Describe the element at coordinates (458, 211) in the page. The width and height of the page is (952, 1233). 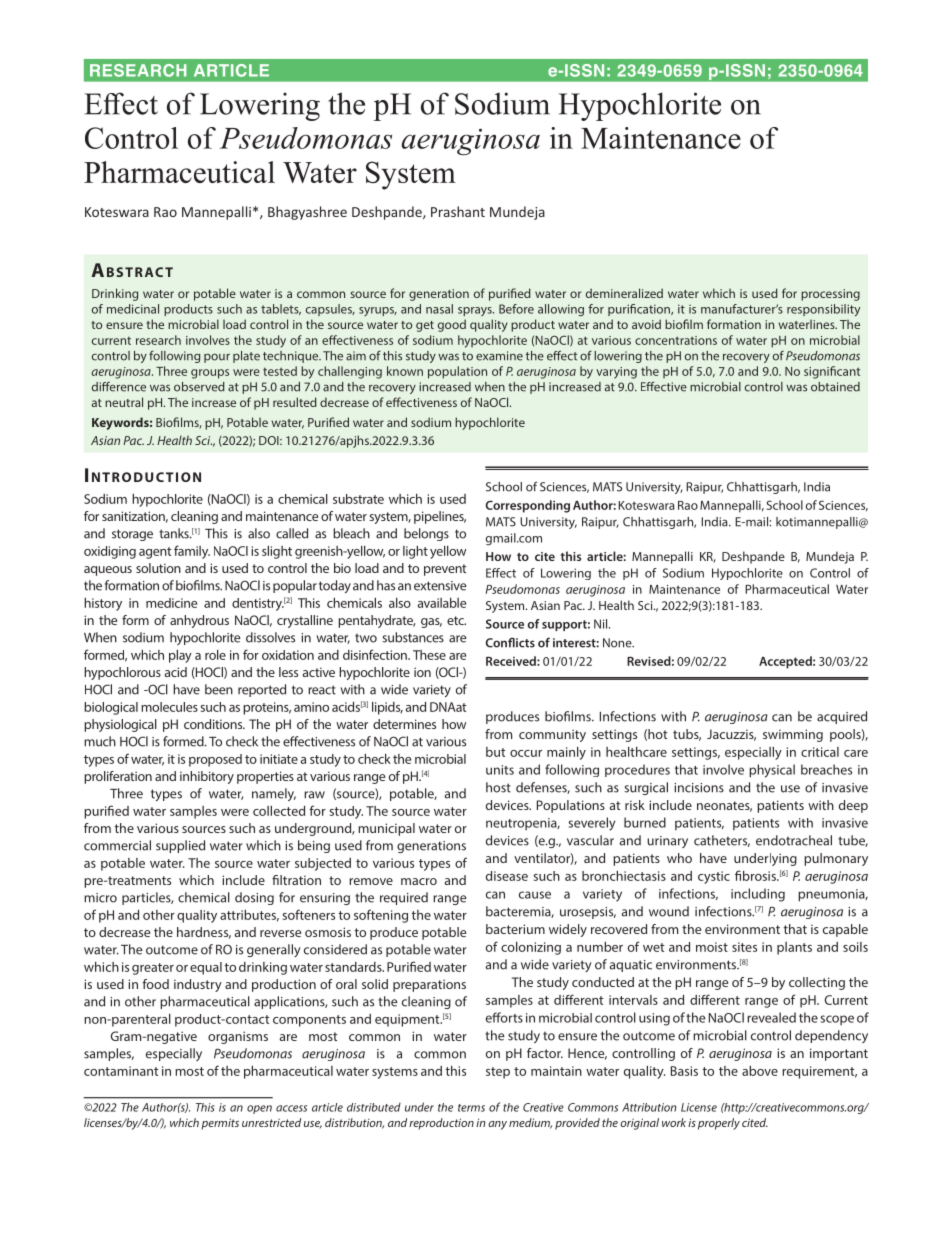
I see `Prashant` at that location.
